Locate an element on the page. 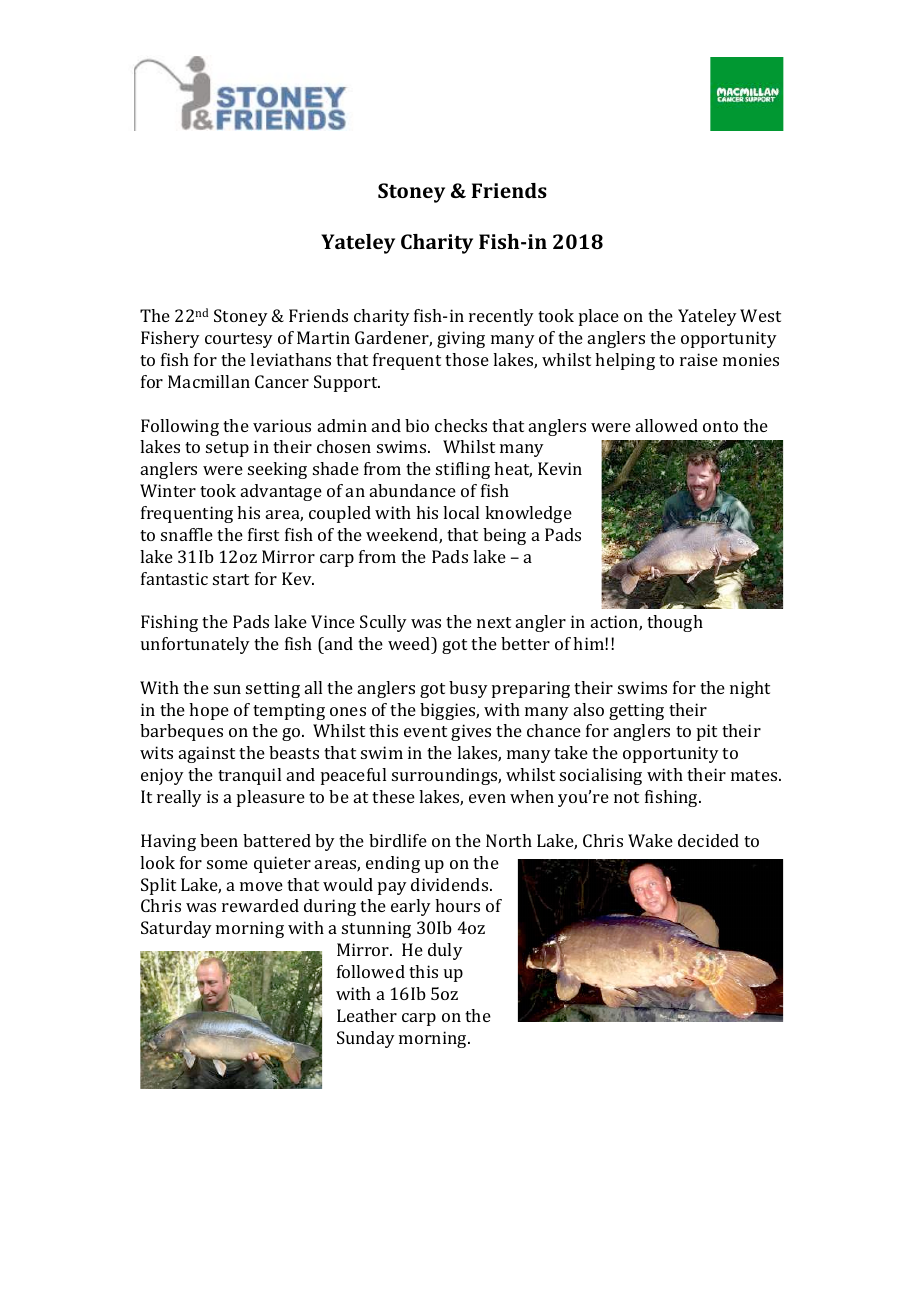  busy is located at coordinates (468, 689).
